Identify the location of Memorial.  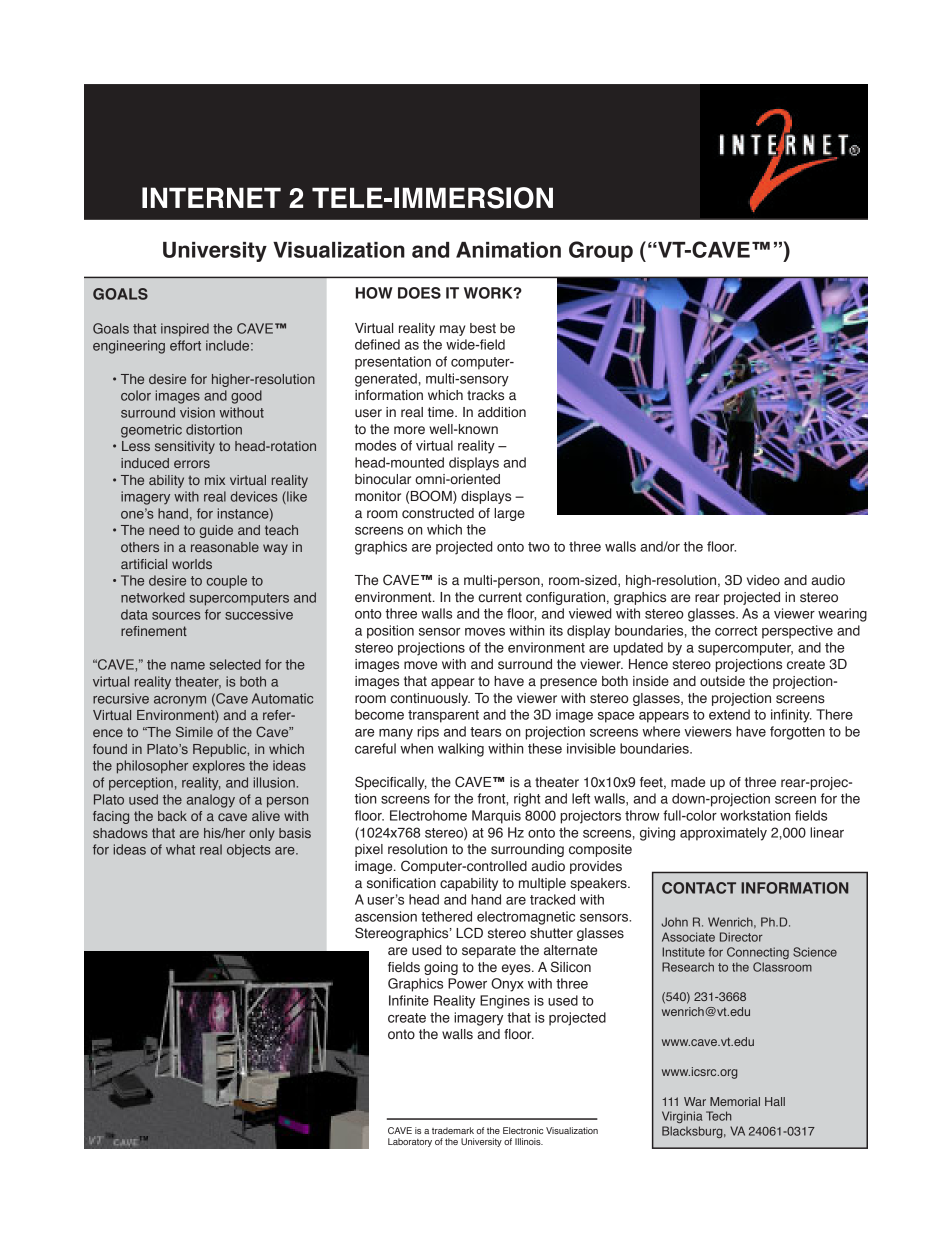
(735, 1101).
